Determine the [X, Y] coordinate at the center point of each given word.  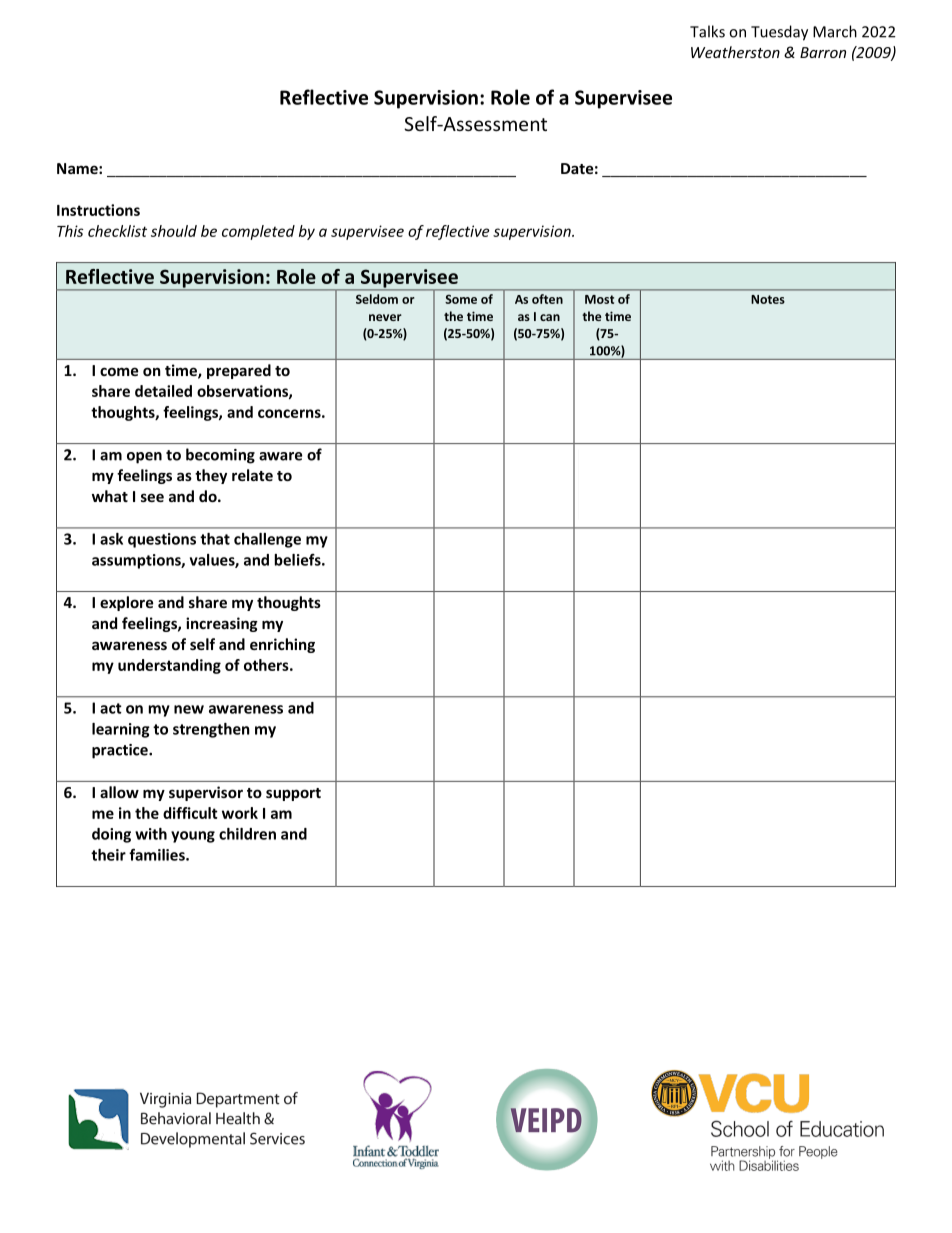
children [247, 834]
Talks [707, 31]
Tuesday [779, 33]
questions [162, 540]
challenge [267, 540]
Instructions [98, 210]
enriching [282, 645]
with [151, 834]
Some [461, 299]
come [119, 371]
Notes [768, 299]
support [293, 794]
